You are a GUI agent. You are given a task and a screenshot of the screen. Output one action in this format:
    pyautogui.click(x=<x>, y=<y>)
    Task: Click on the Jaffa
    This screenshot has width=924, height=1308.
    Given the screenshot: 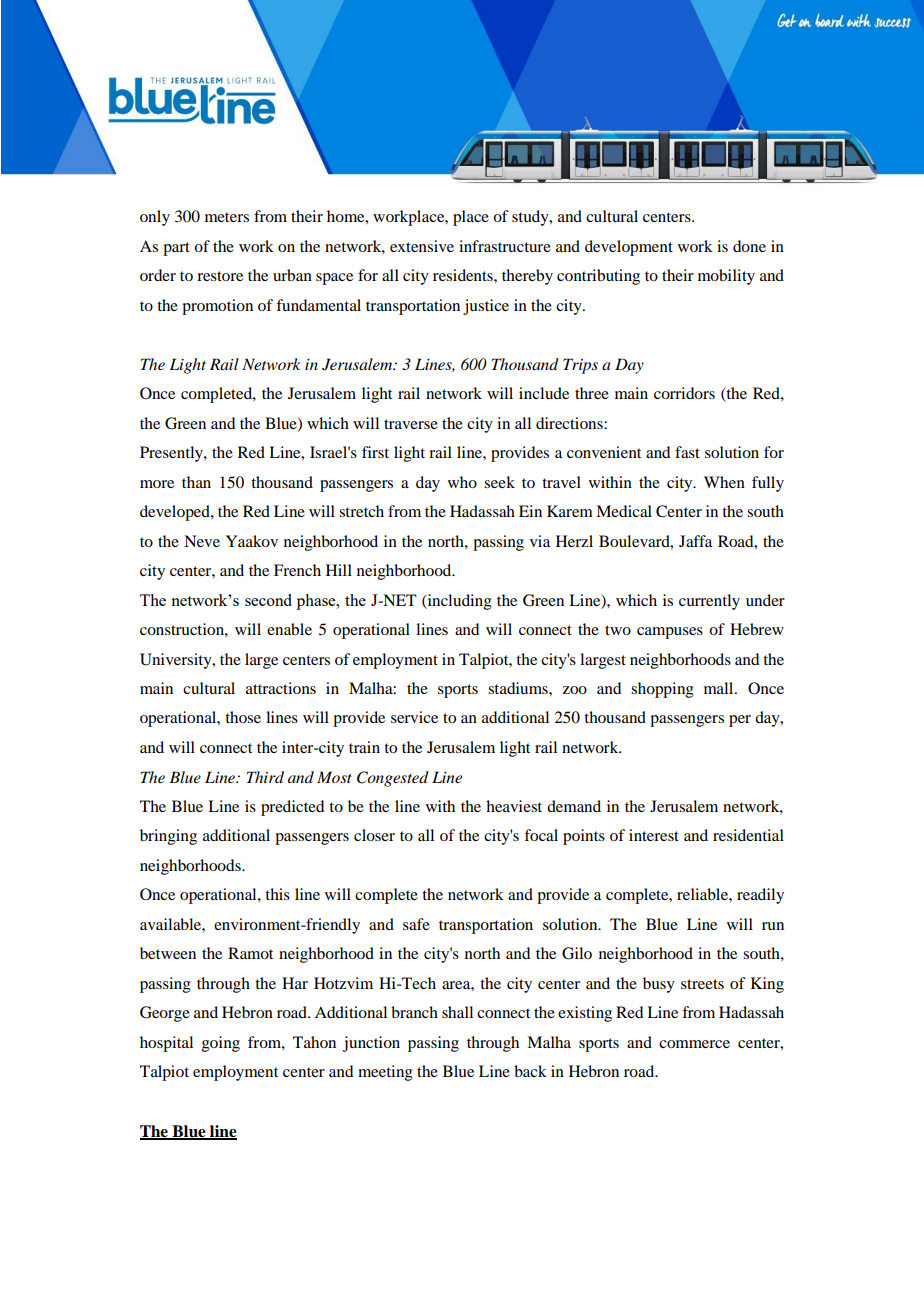 What is the action you would take?
    pyautogui.click(x=695, y=541)
